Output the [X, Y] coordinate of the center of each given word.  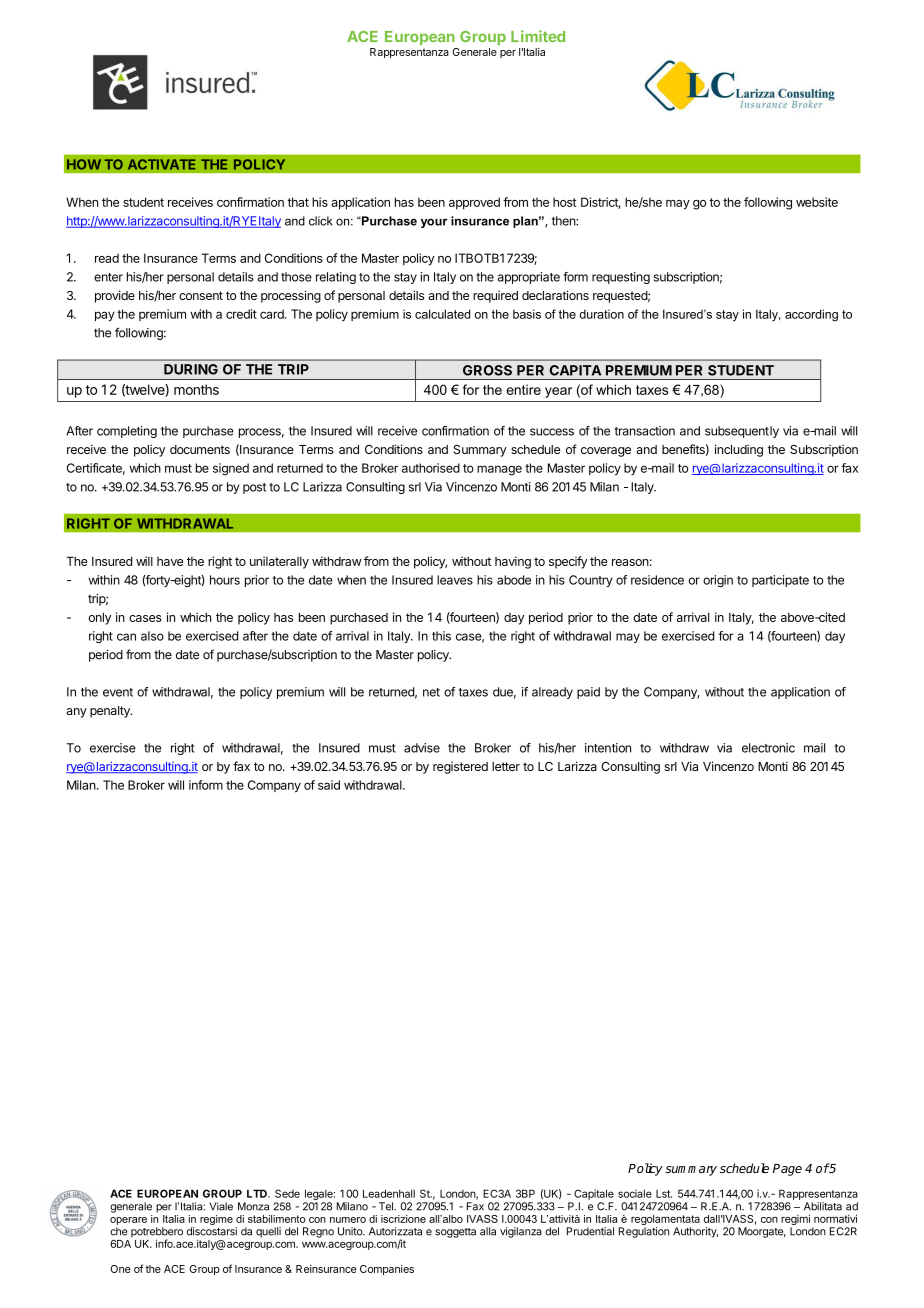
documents [200, 449]
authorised [431, 468]
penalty [111, 712]
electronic [768, 748]
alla [488, 1231]
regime [216, 1220]
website [817, 202]
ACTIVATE [161, 164]
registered [460, 768]
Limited [538, 36]
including [739, 450]
